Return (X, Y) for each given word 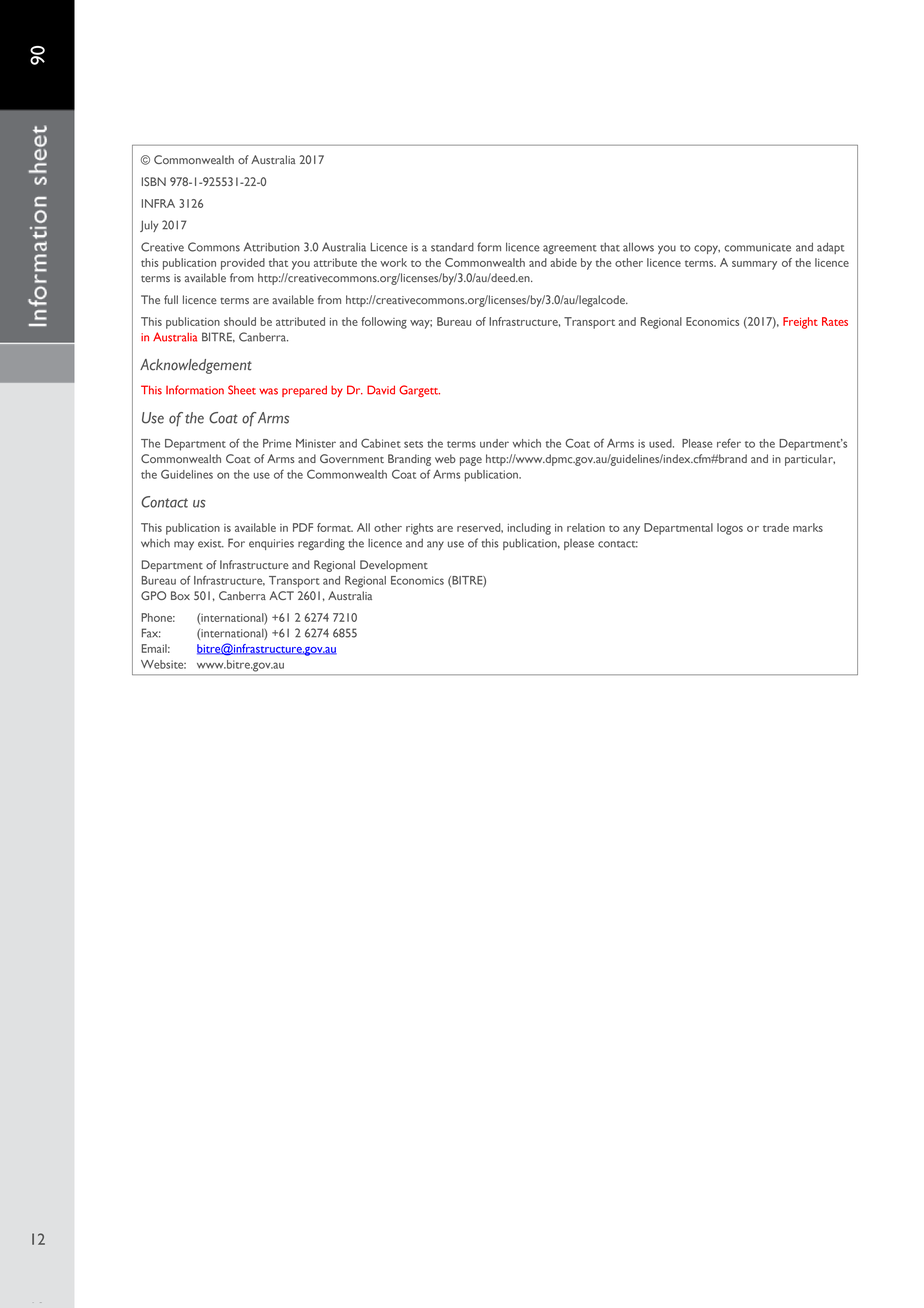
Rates (835, 321)
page (471, 461)
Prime (277, 443)
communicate (757, 247)
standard (452, 247)
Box (180, 595)
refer (729, 443)
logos (730, 529)
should (240, 321)
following (384, 323)
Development (394, 566)
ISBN (154, 181)
